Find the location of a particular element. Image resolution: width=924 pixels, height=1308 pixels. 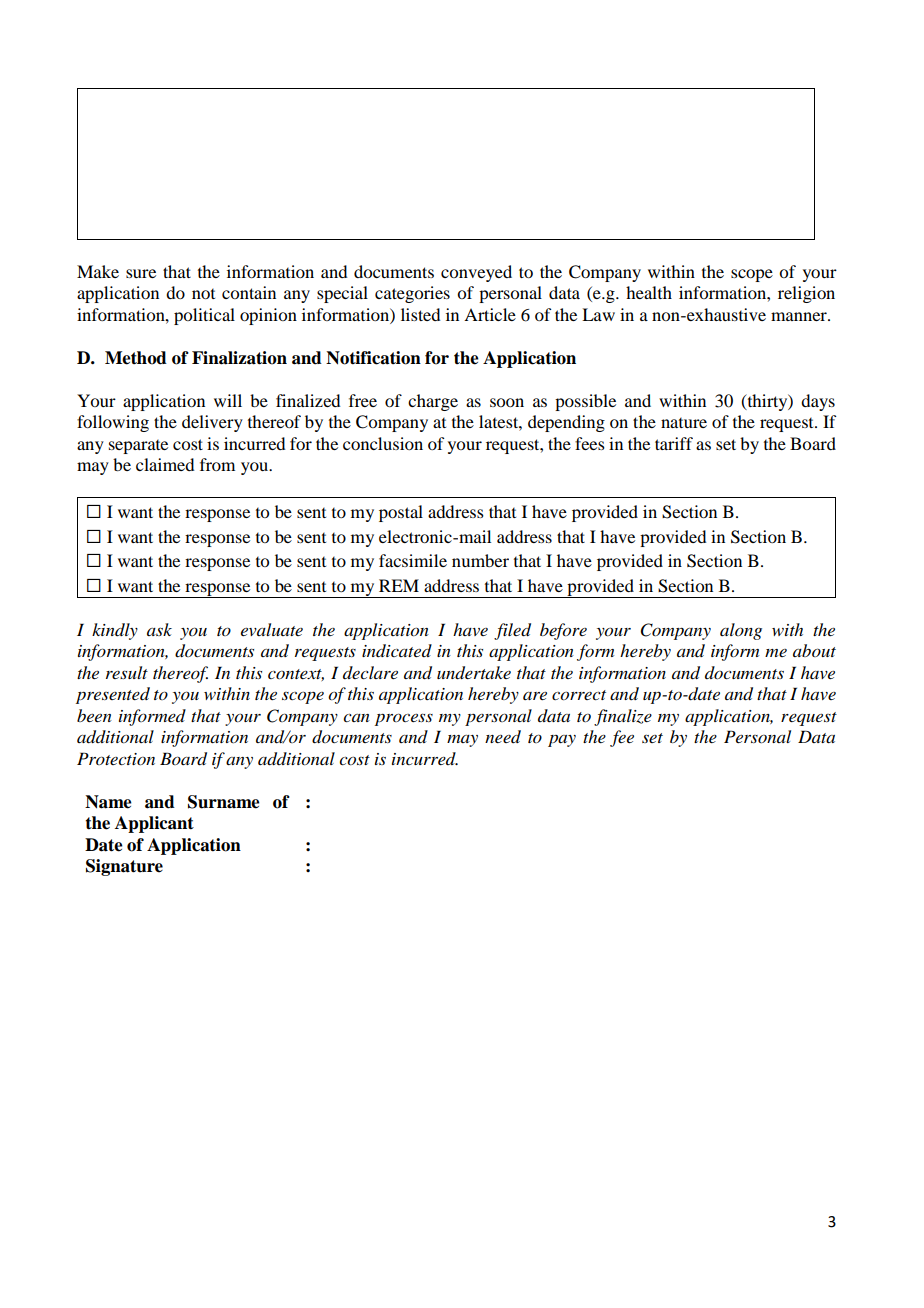

along is located at coordinates (741, 631).
